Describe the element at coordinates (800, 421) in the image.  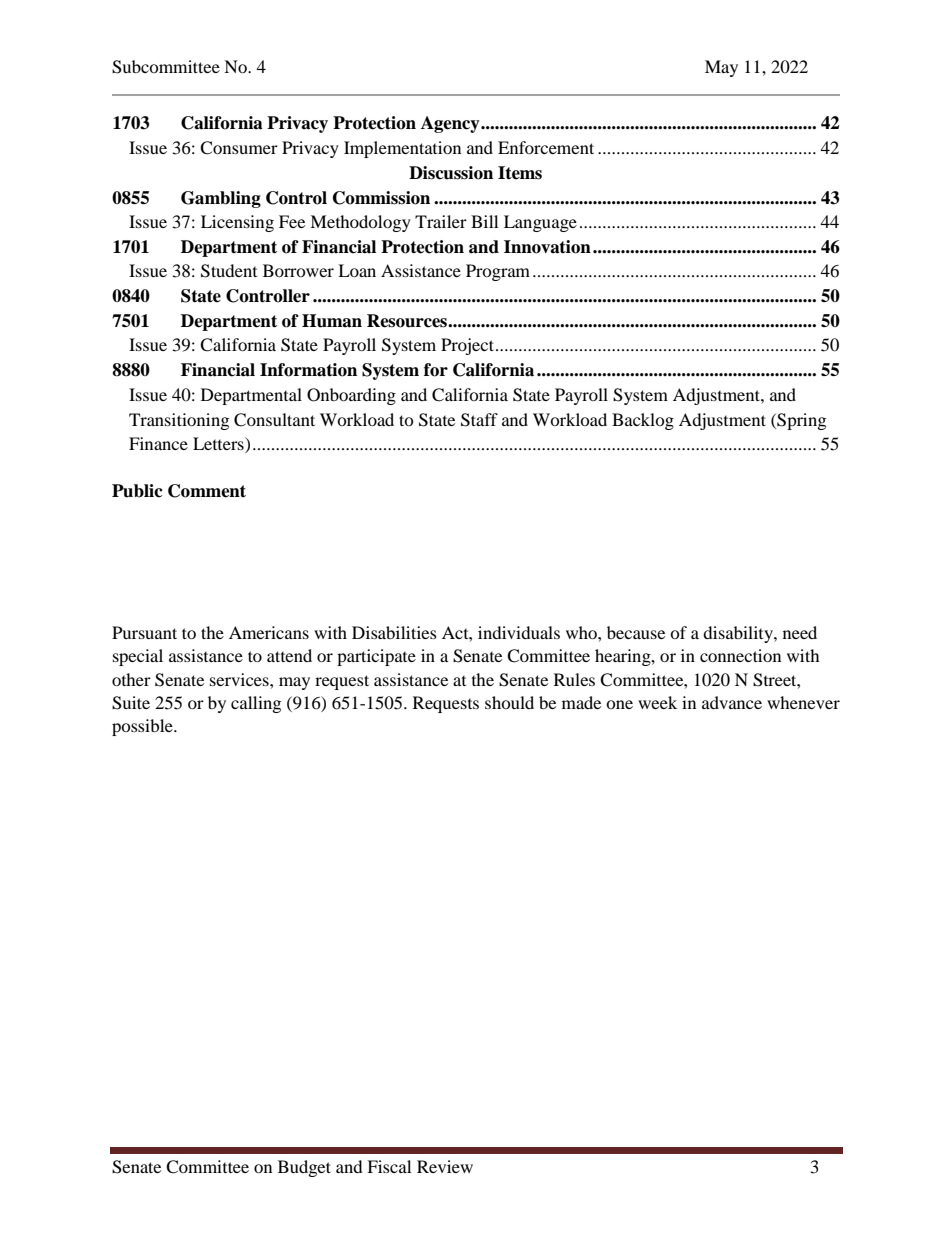
I see `Spring` at that location.
